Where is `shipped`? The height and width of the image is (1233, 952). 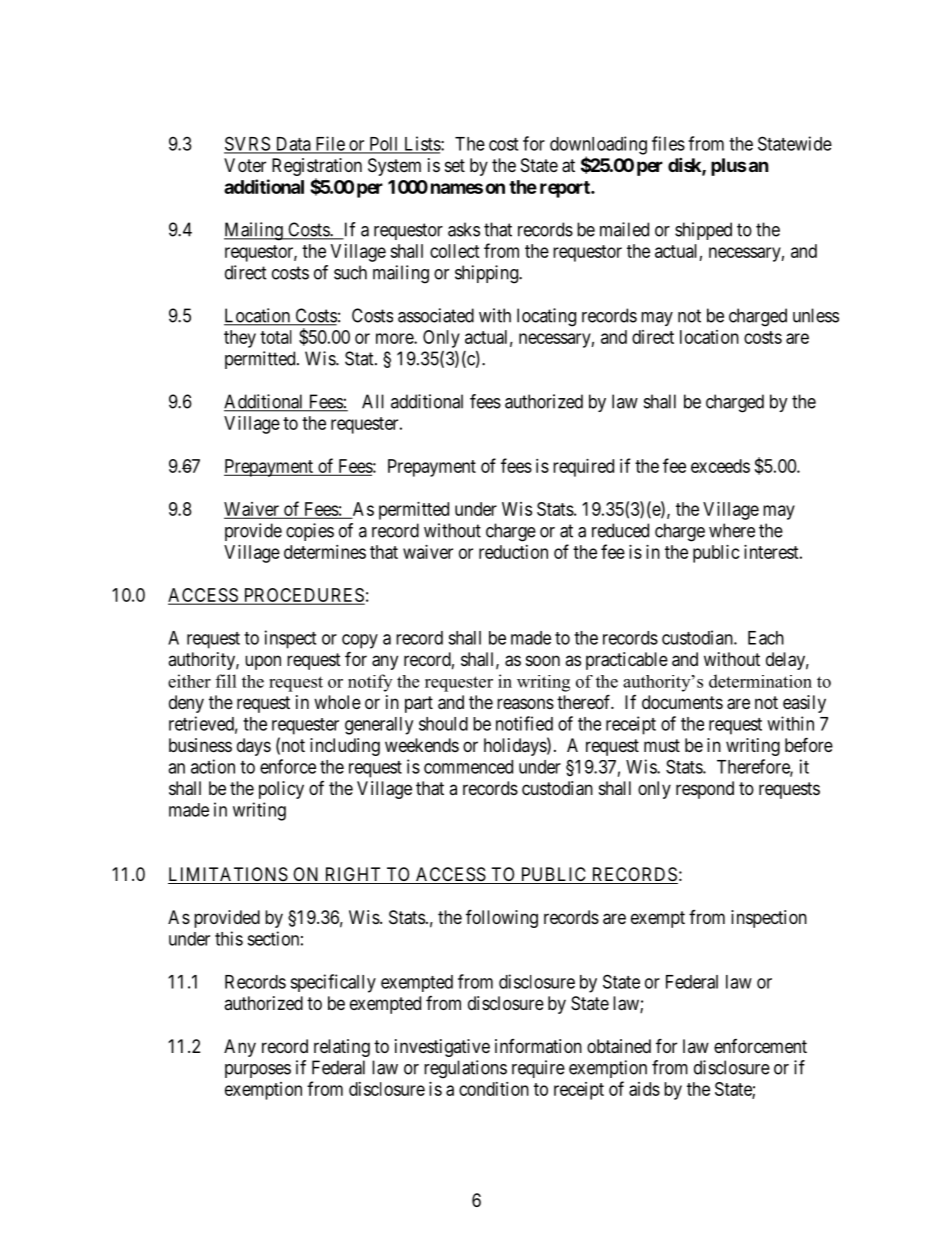
shipped is located at coordinates (703, 231).
